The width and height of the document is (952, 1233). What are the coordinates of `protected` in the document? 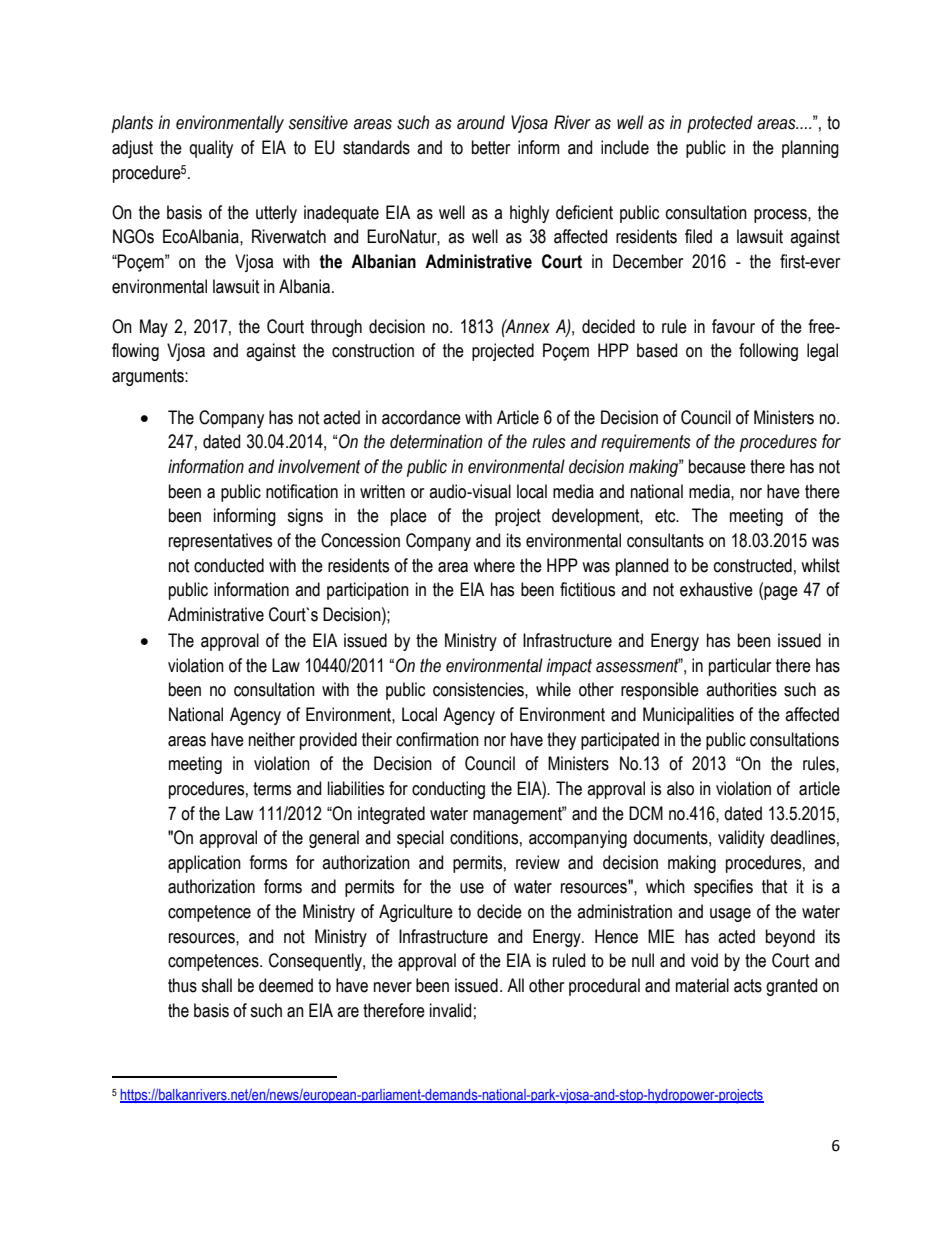 It's located at (720, 124).
